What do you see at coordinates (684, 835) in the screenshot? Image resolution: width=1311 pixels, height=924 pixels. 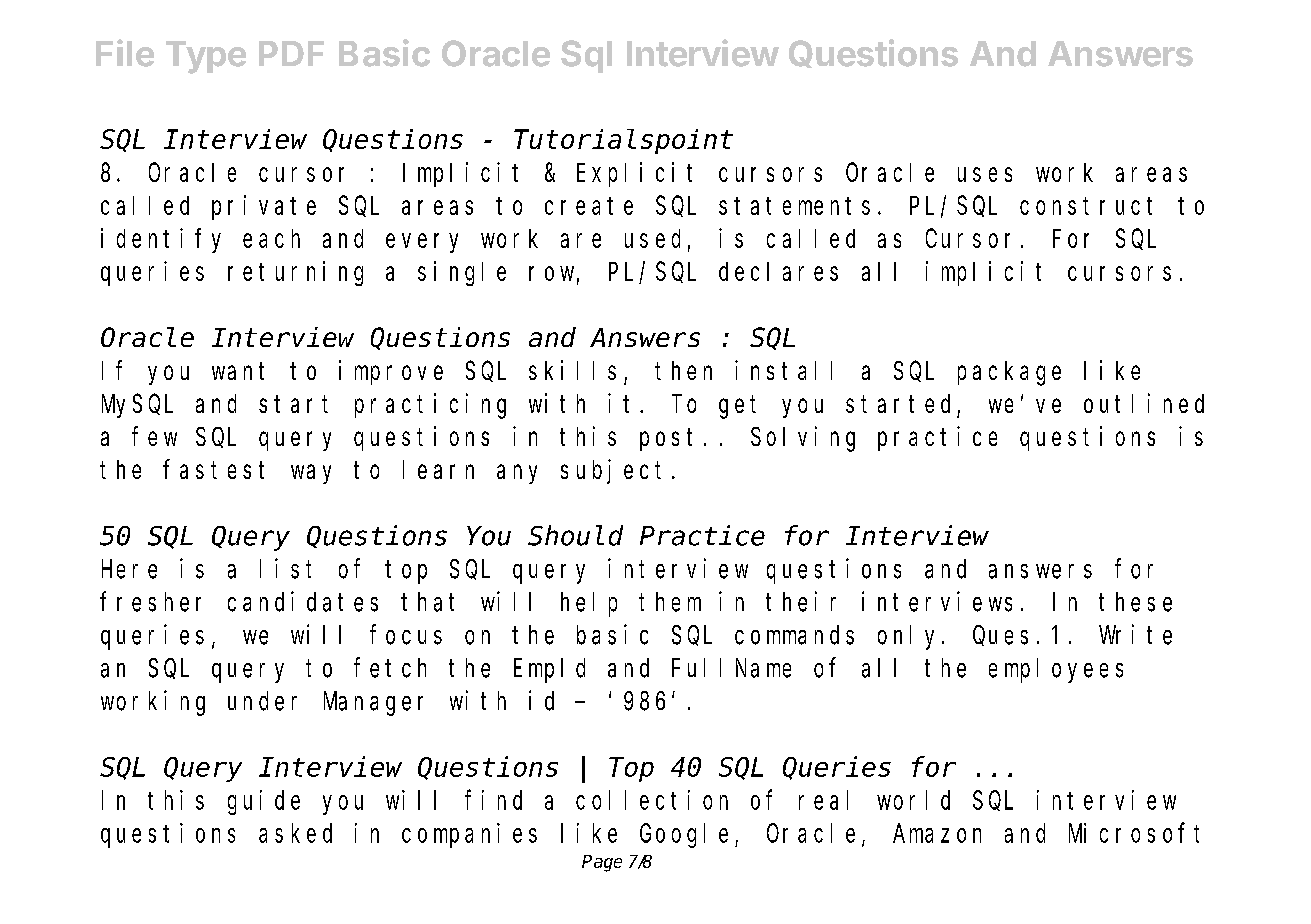 I see `Google` at bounding box center [684, 835].
